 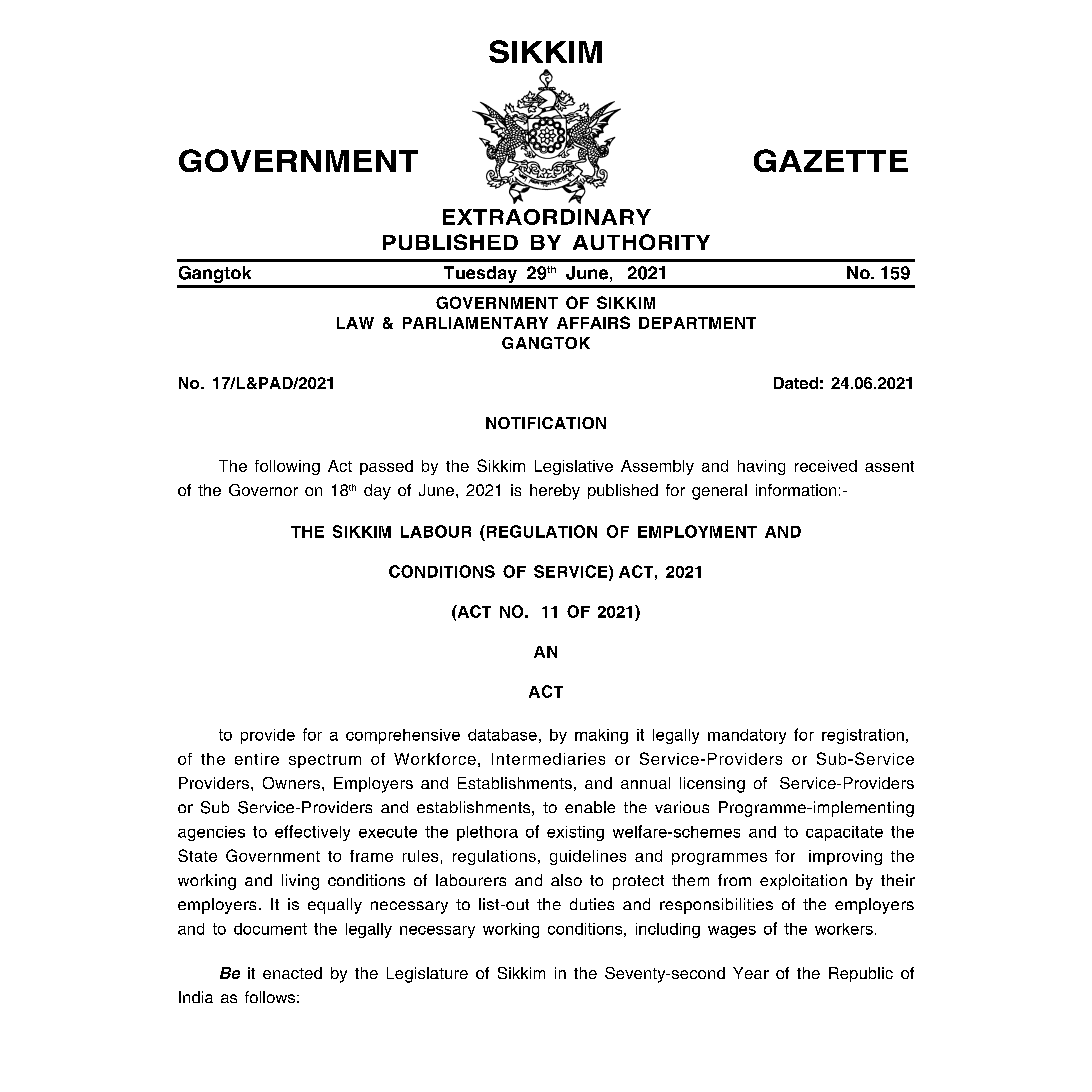 I want to click on entire, so click(x=257, y=759).
